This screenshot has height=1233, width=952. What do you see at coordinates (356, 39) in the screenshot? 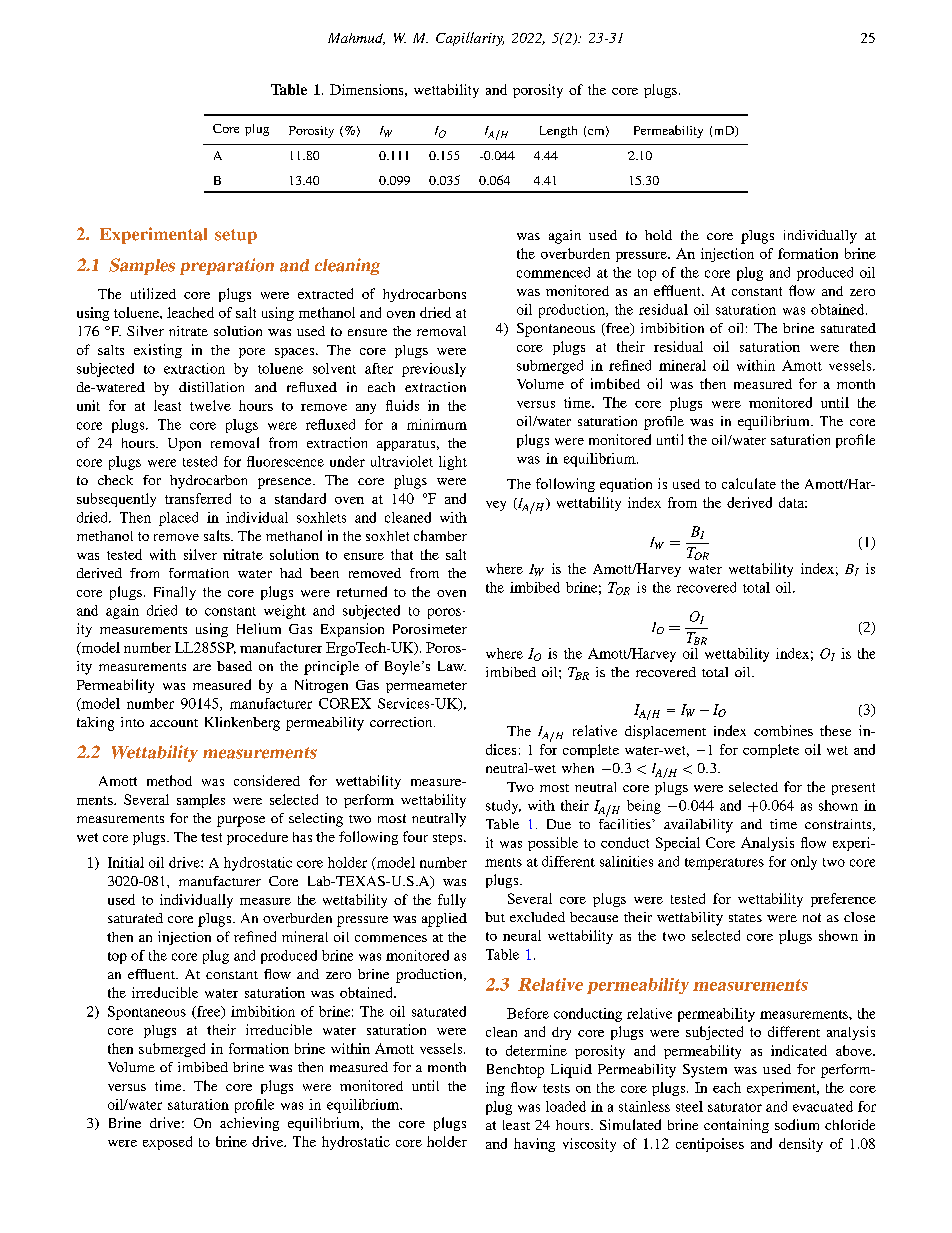
I see `Mahmud` at bounding box center [356, 39].
